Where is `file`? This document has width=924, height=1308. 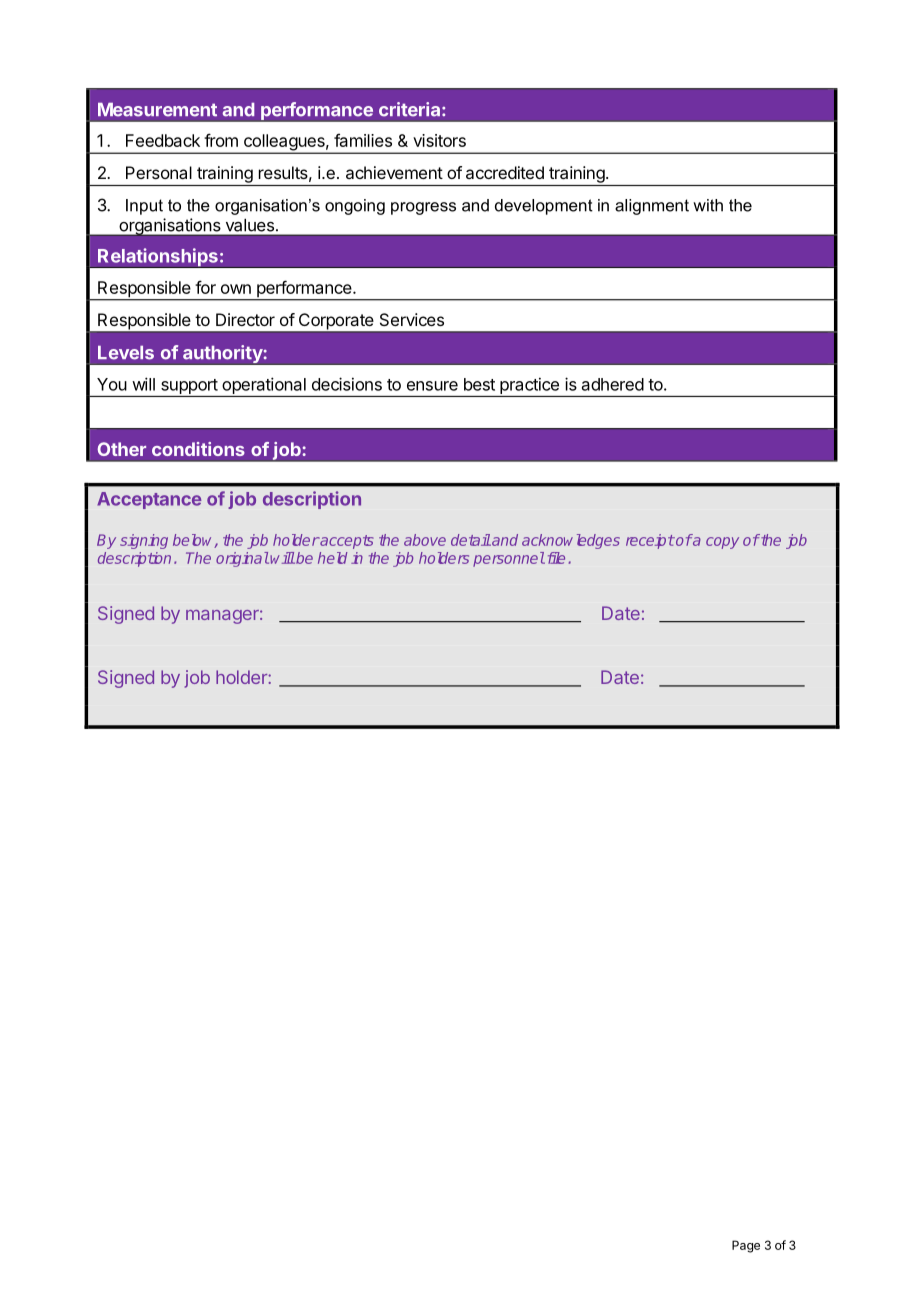 file is located at coordinates (554, 558).
